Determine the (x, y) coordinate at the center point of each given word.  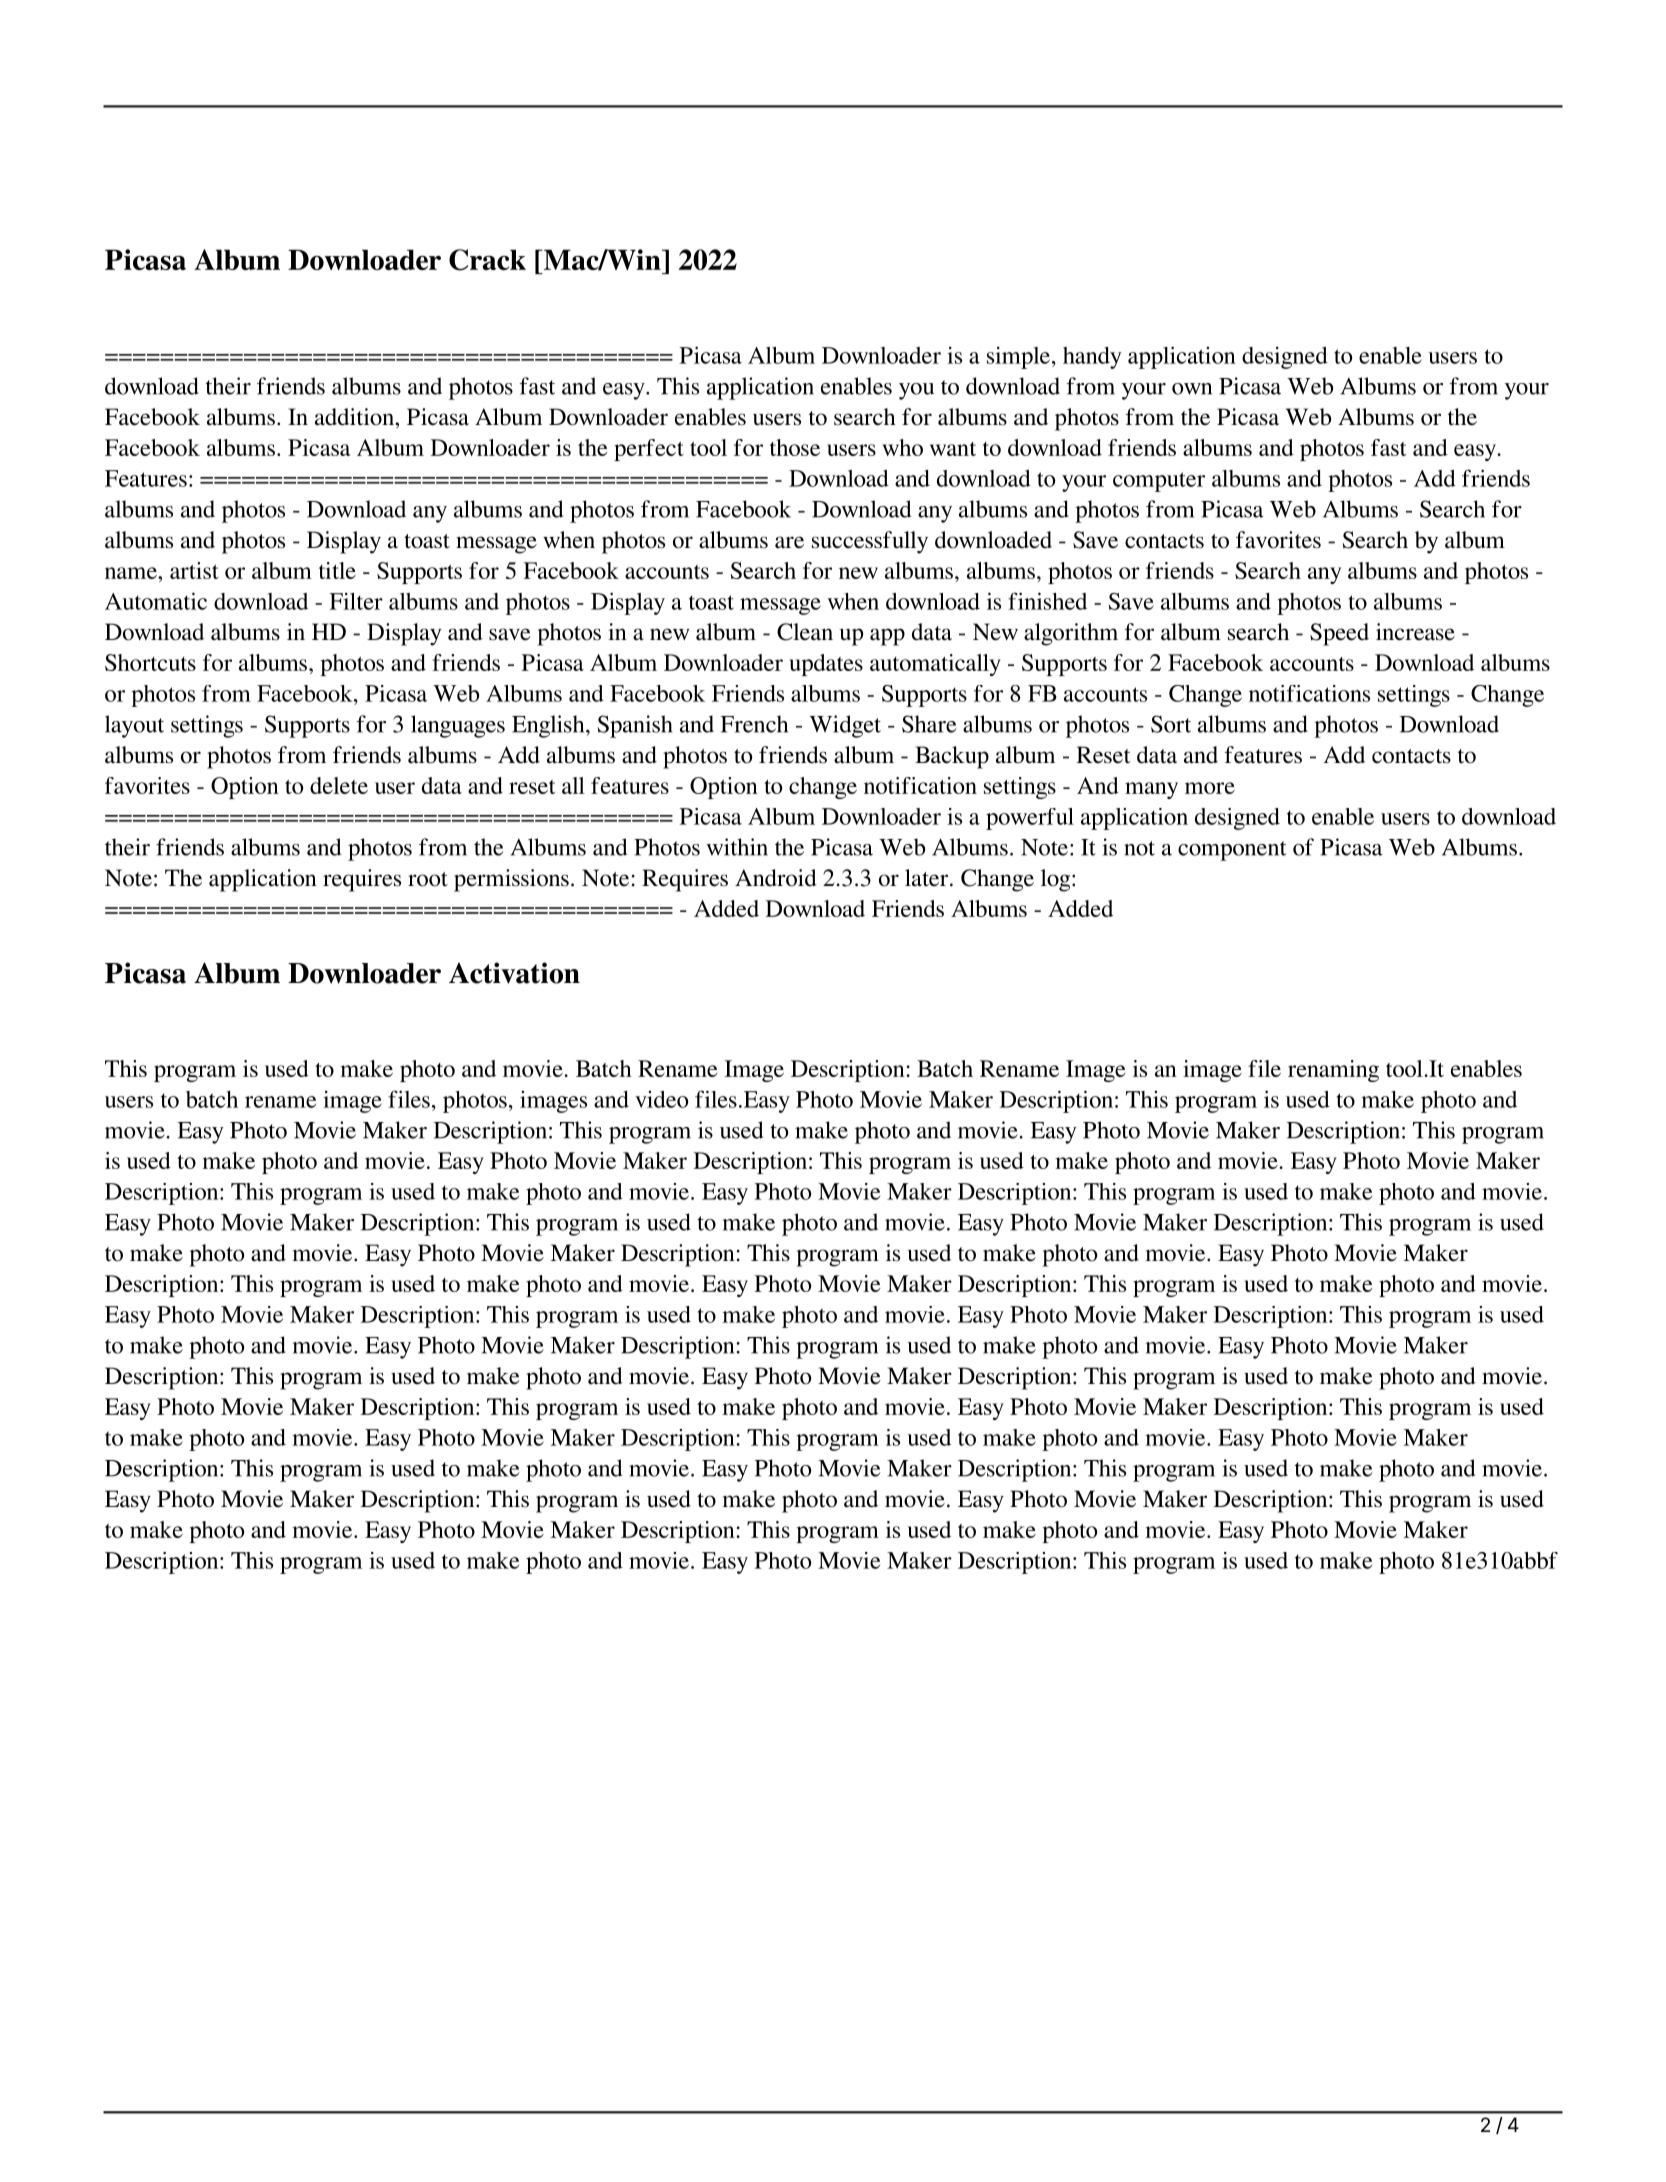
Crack (487, 260)
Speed (1339, 634)
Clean (805, 632)
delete (339, 785)
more (1210, 788)
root (428, 879)
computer (1159, 482)
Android (776, 878)
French (754, 724)
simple (1018, 357)
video (661, 1099)
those (795, 447)
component (1232, 851)
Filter (356, 601)
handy (1092, 358)
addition (355, 417)
